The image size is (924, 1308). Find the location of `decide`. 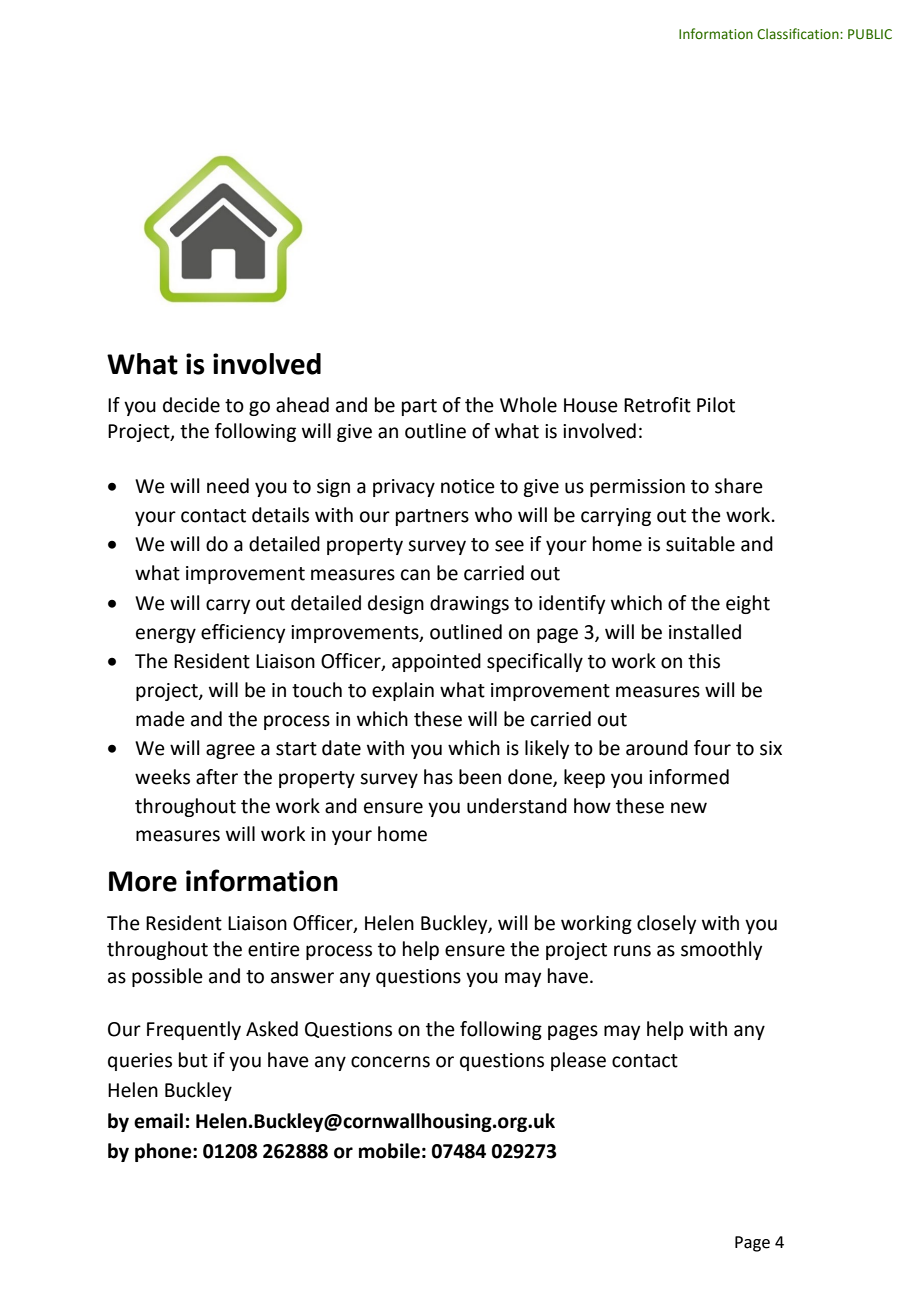

decide is located at coordinates (191, 405).
